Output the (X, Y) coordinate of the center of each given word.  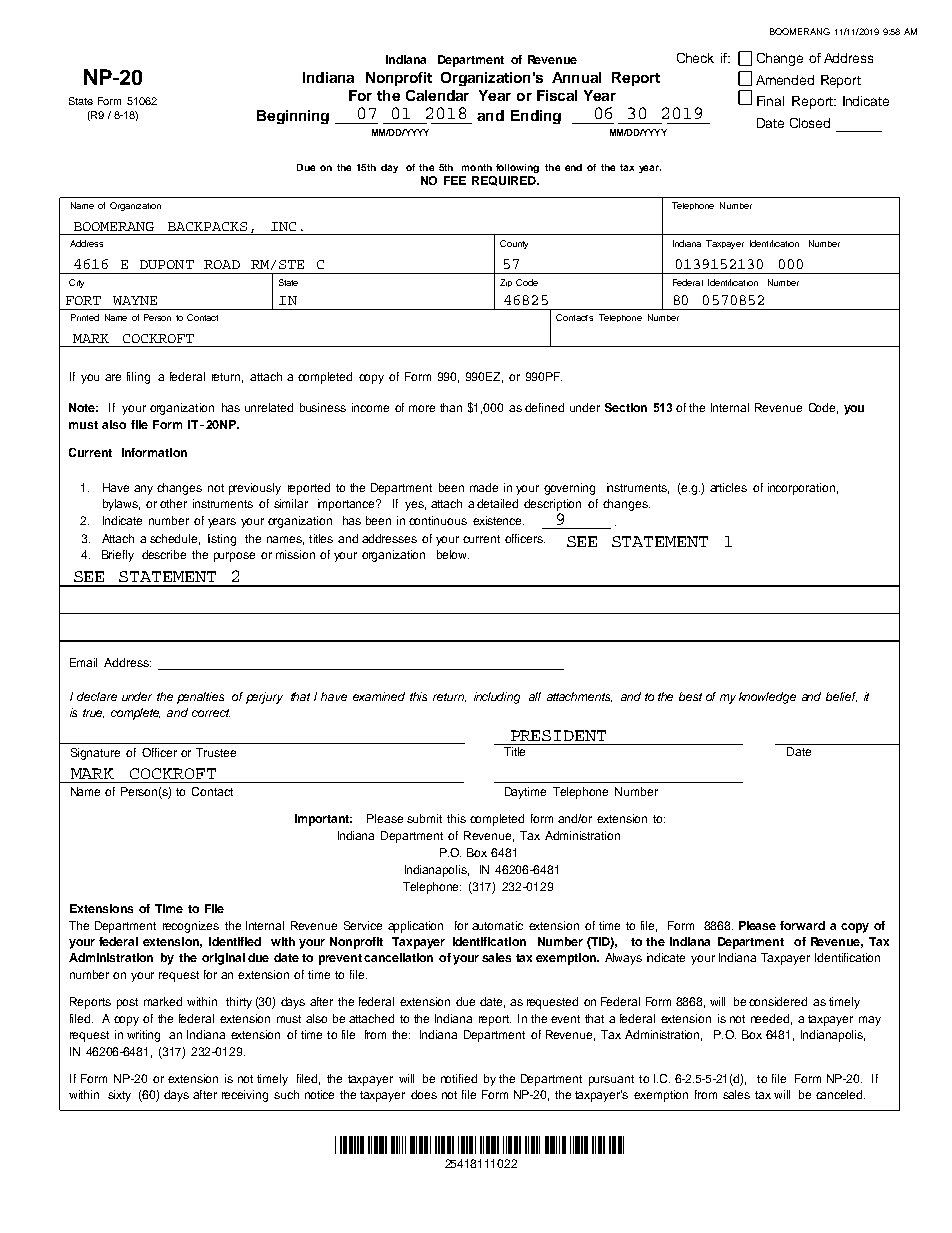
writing (143, 1036)
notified (459, 1078)
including (497, 698)
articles (728, 487)
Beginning (293, 117)
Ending (536, 117)
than (451, 407)
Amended (785, 80)
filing (138, 378)
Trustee (216, 752)
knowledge (767, 698)
